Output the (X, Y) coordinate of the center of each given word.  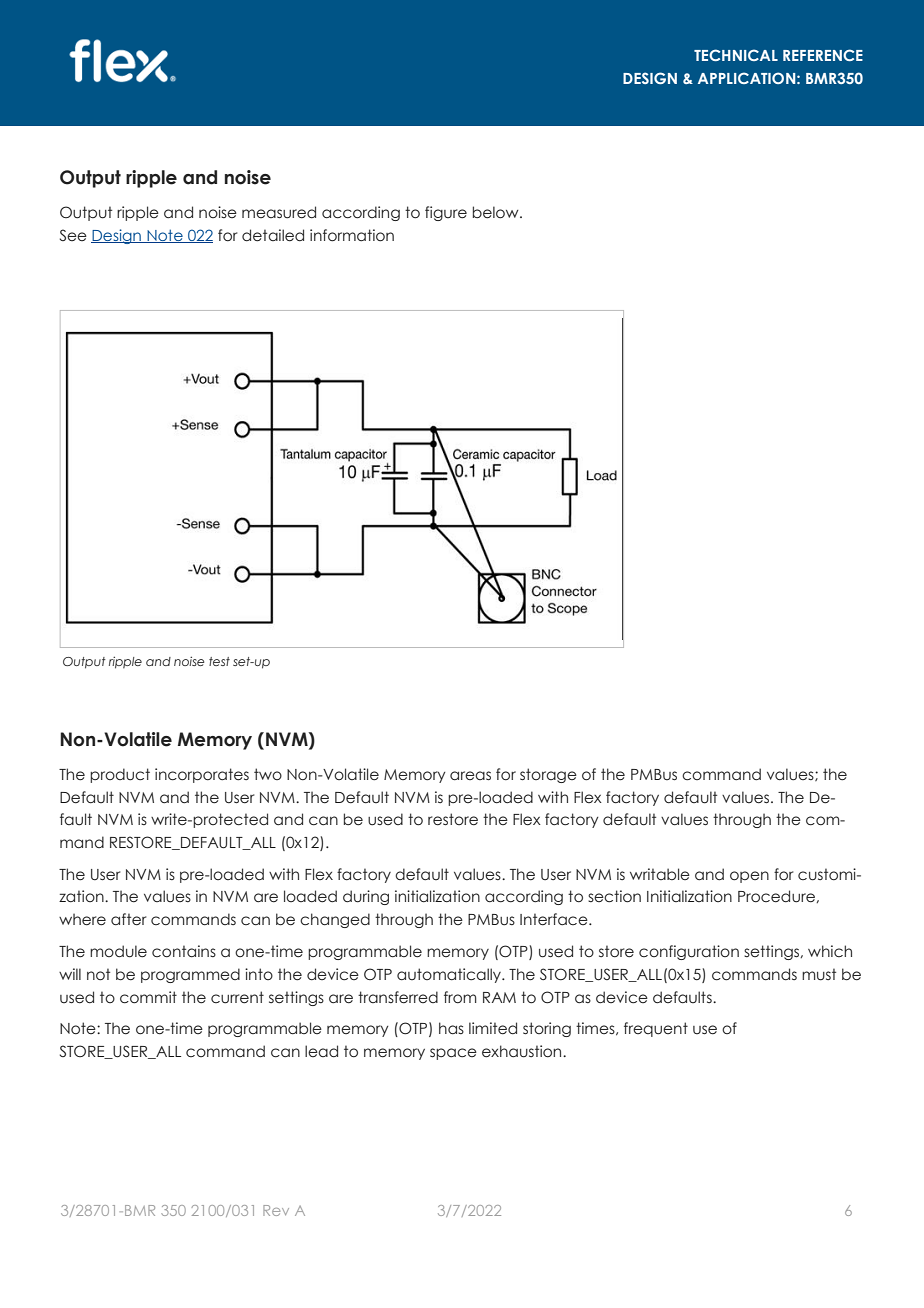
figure (446, 213)
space (453, 1054)
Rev (276, 1210)
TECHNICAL (736, 55)
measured (279, 212)
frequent (656, 1029)
